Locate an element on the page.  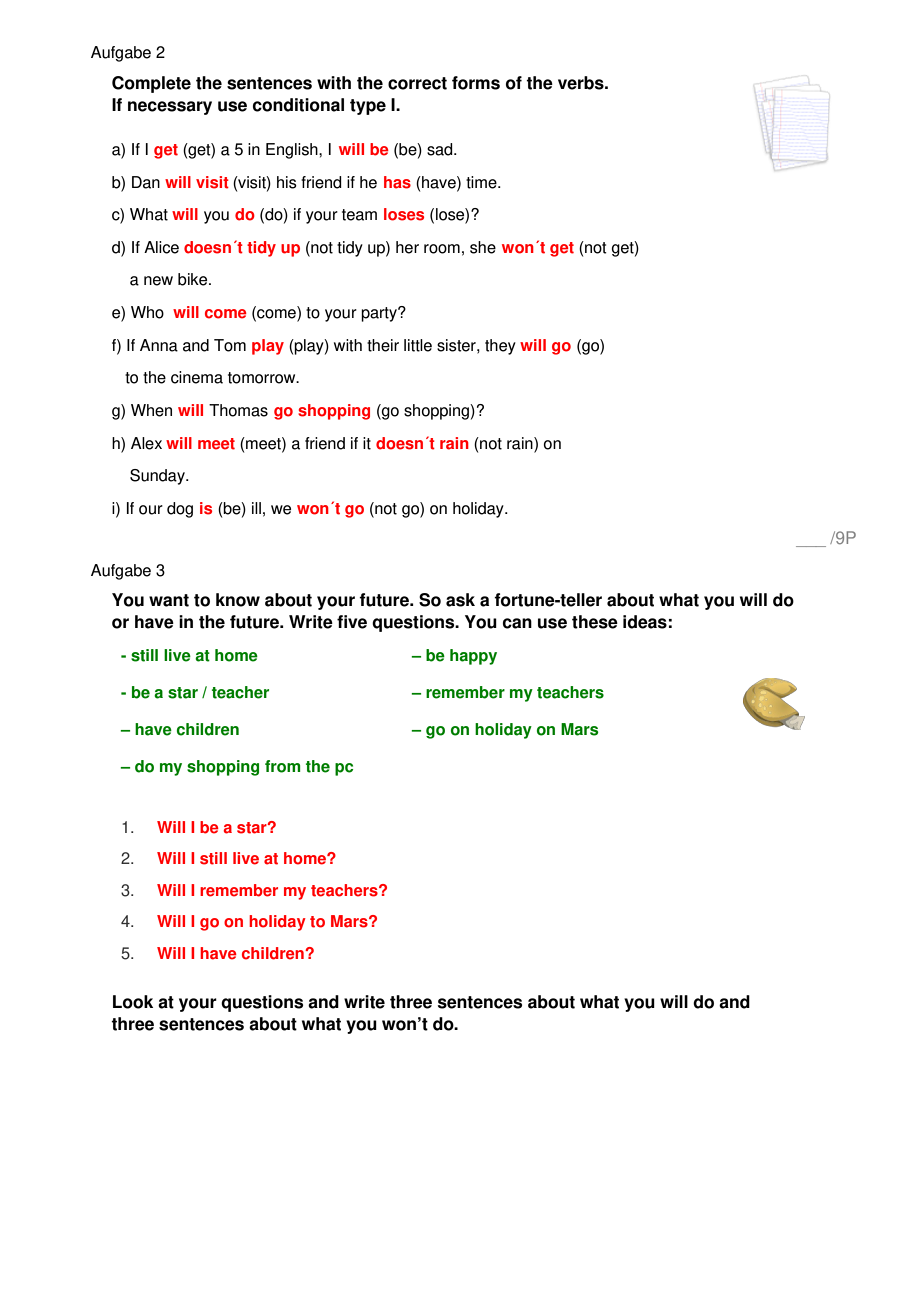
happy is located at coordinates (473, 657).
